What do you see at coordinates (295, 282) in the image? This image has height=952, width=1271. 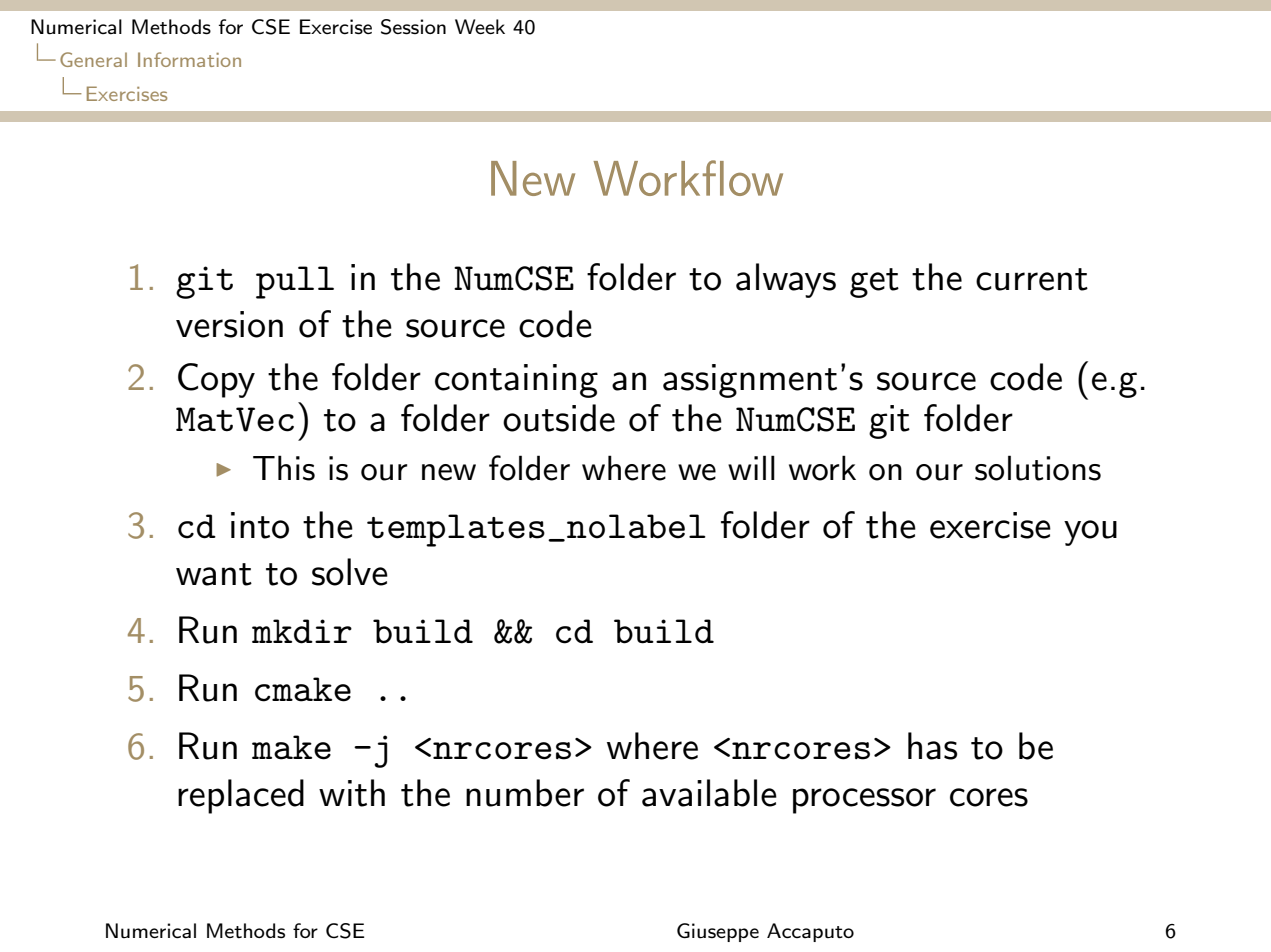 I see `pull` at bounding box center [295, 282].
